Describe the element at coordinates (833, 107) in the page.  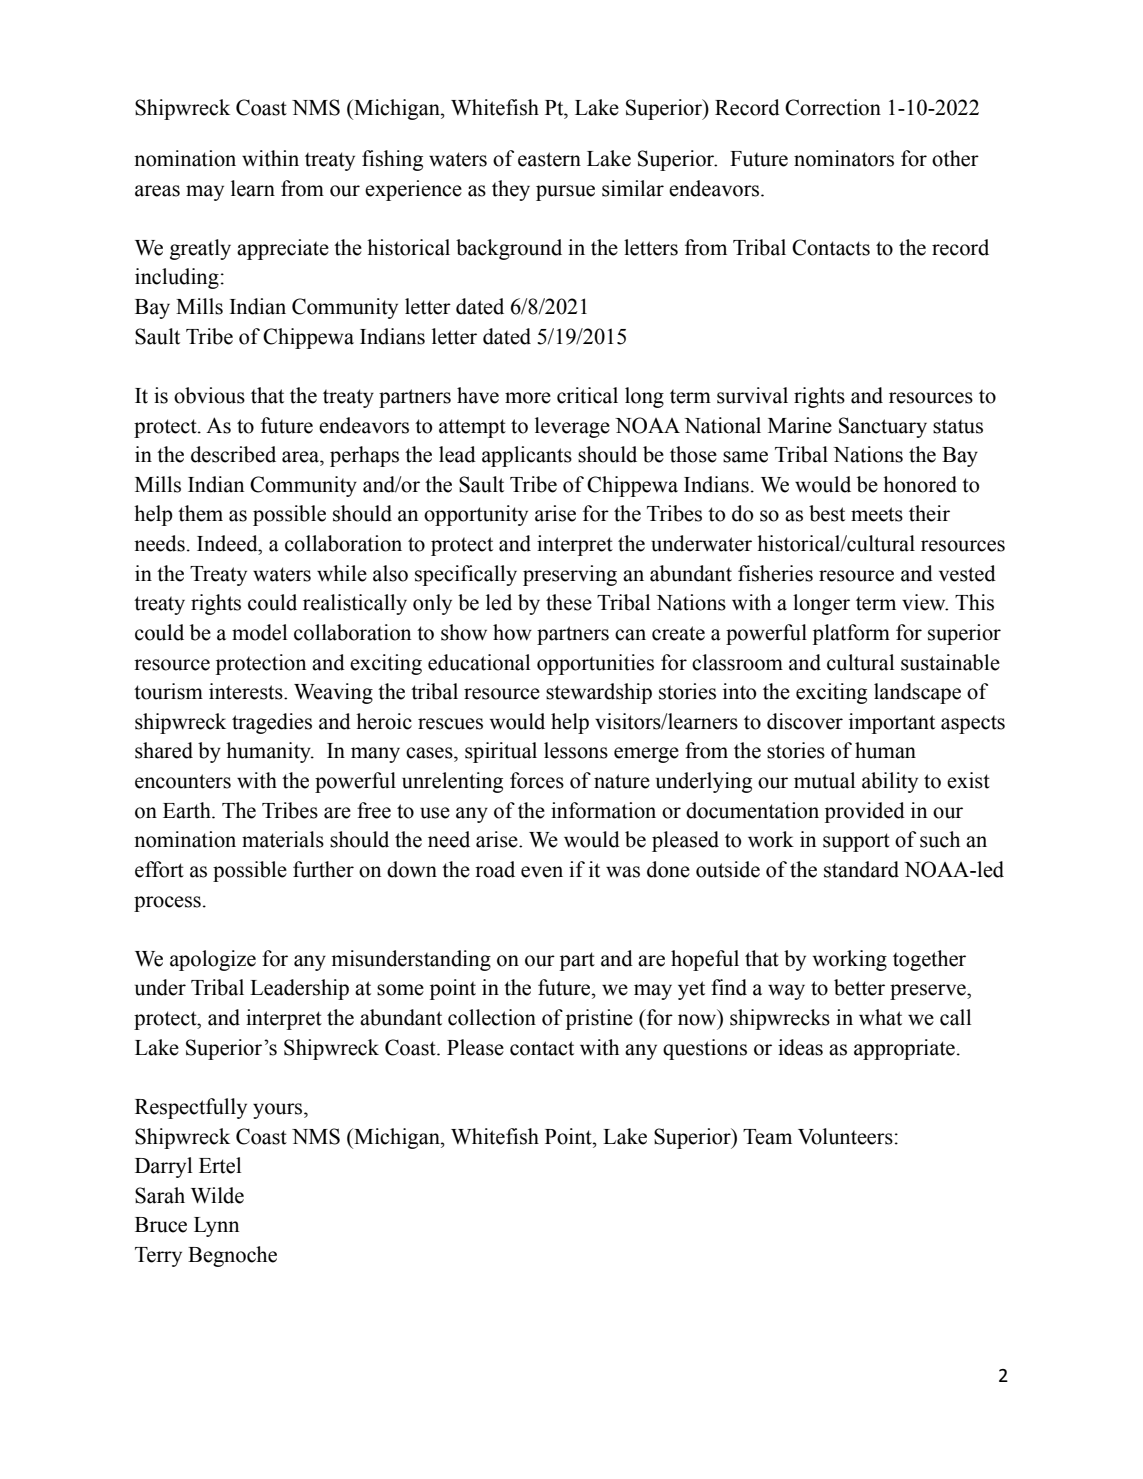
I see `Correction` at that location.
